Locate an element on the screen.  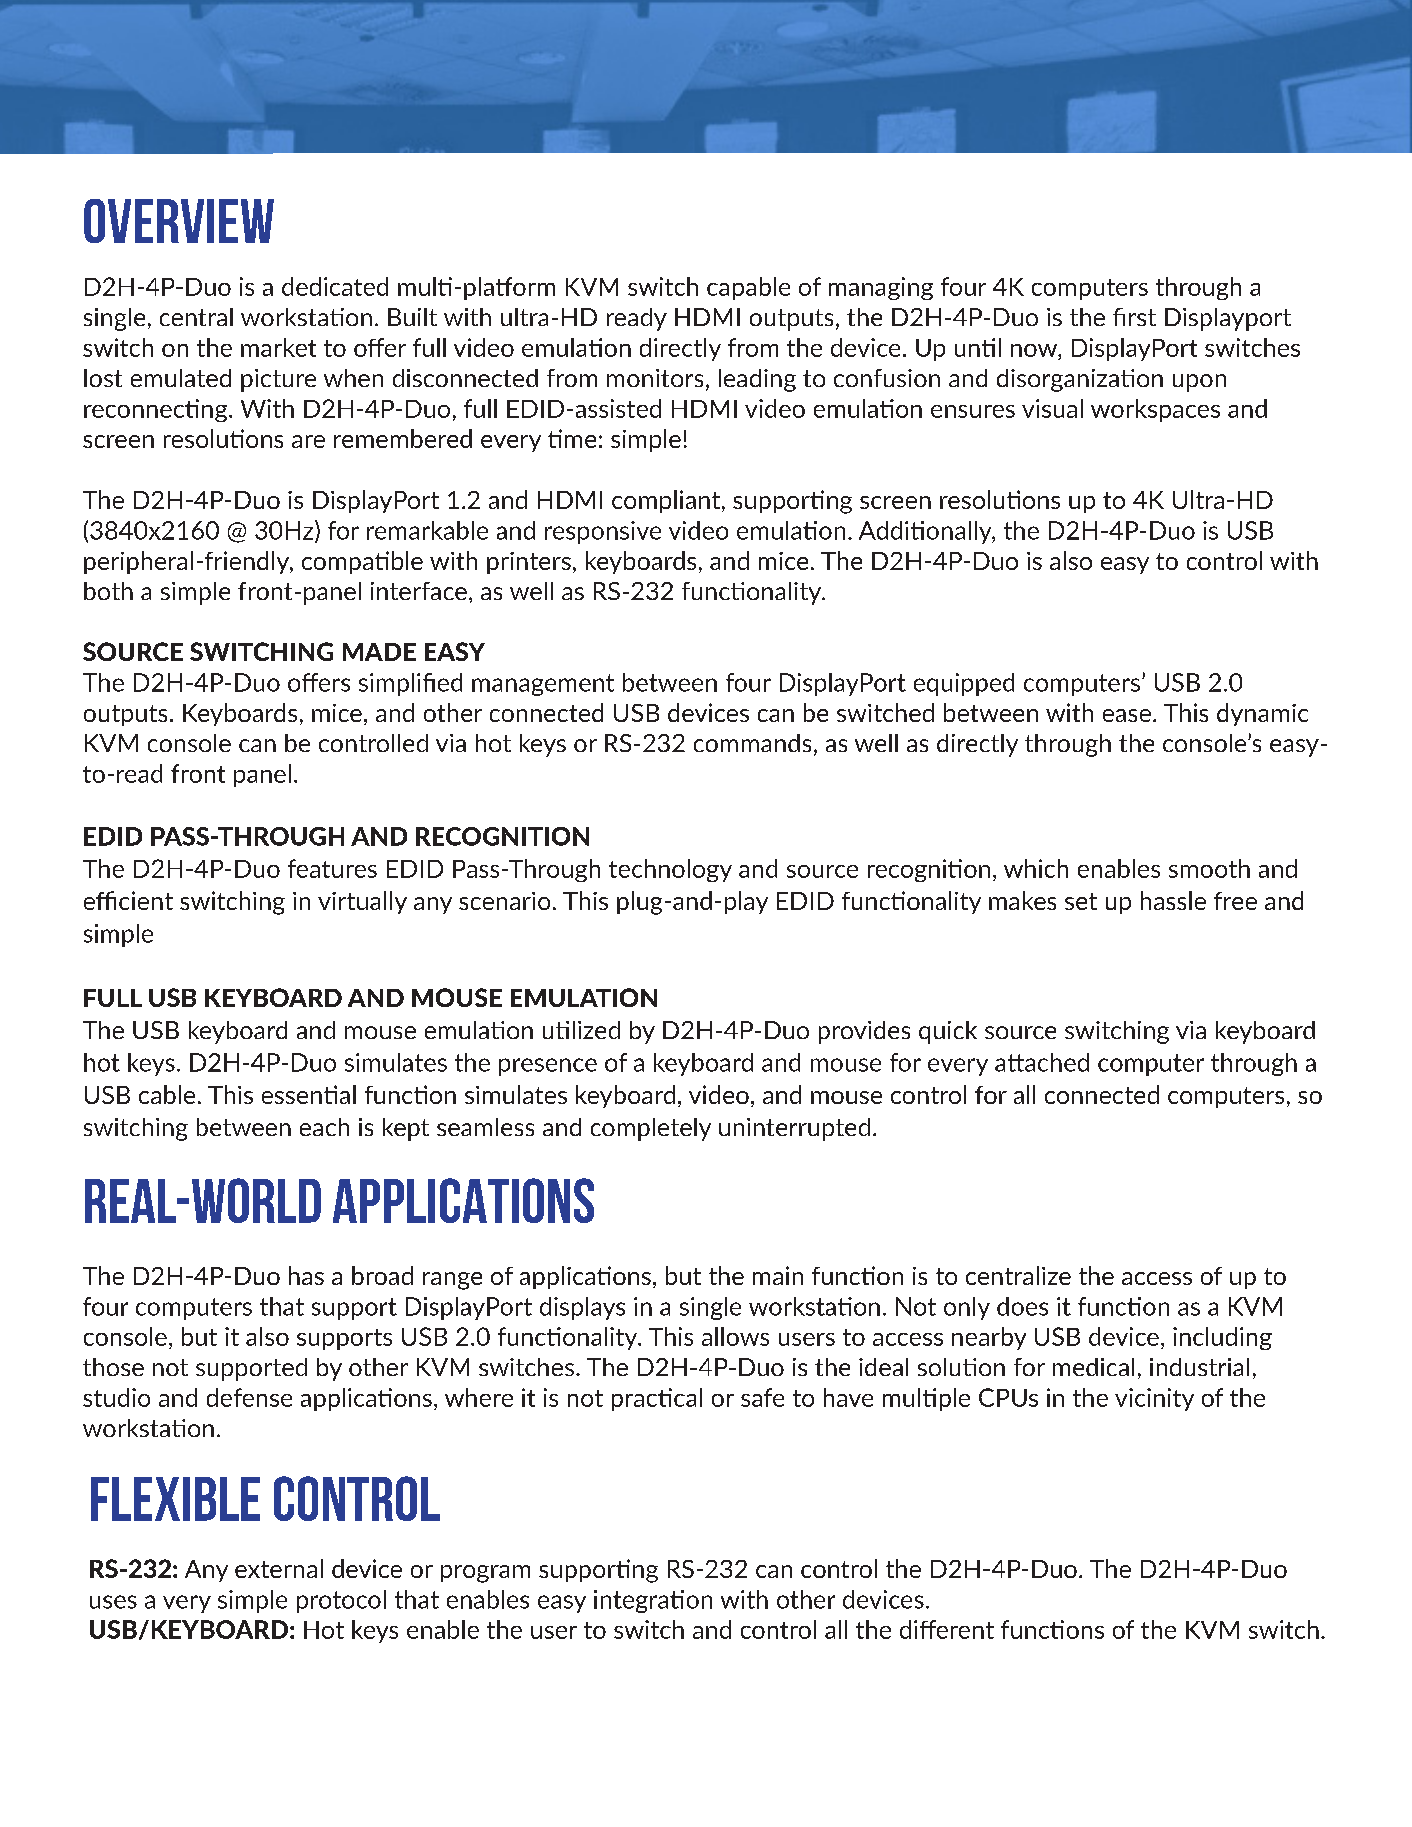
technology is located at coordinates (670, 870).
